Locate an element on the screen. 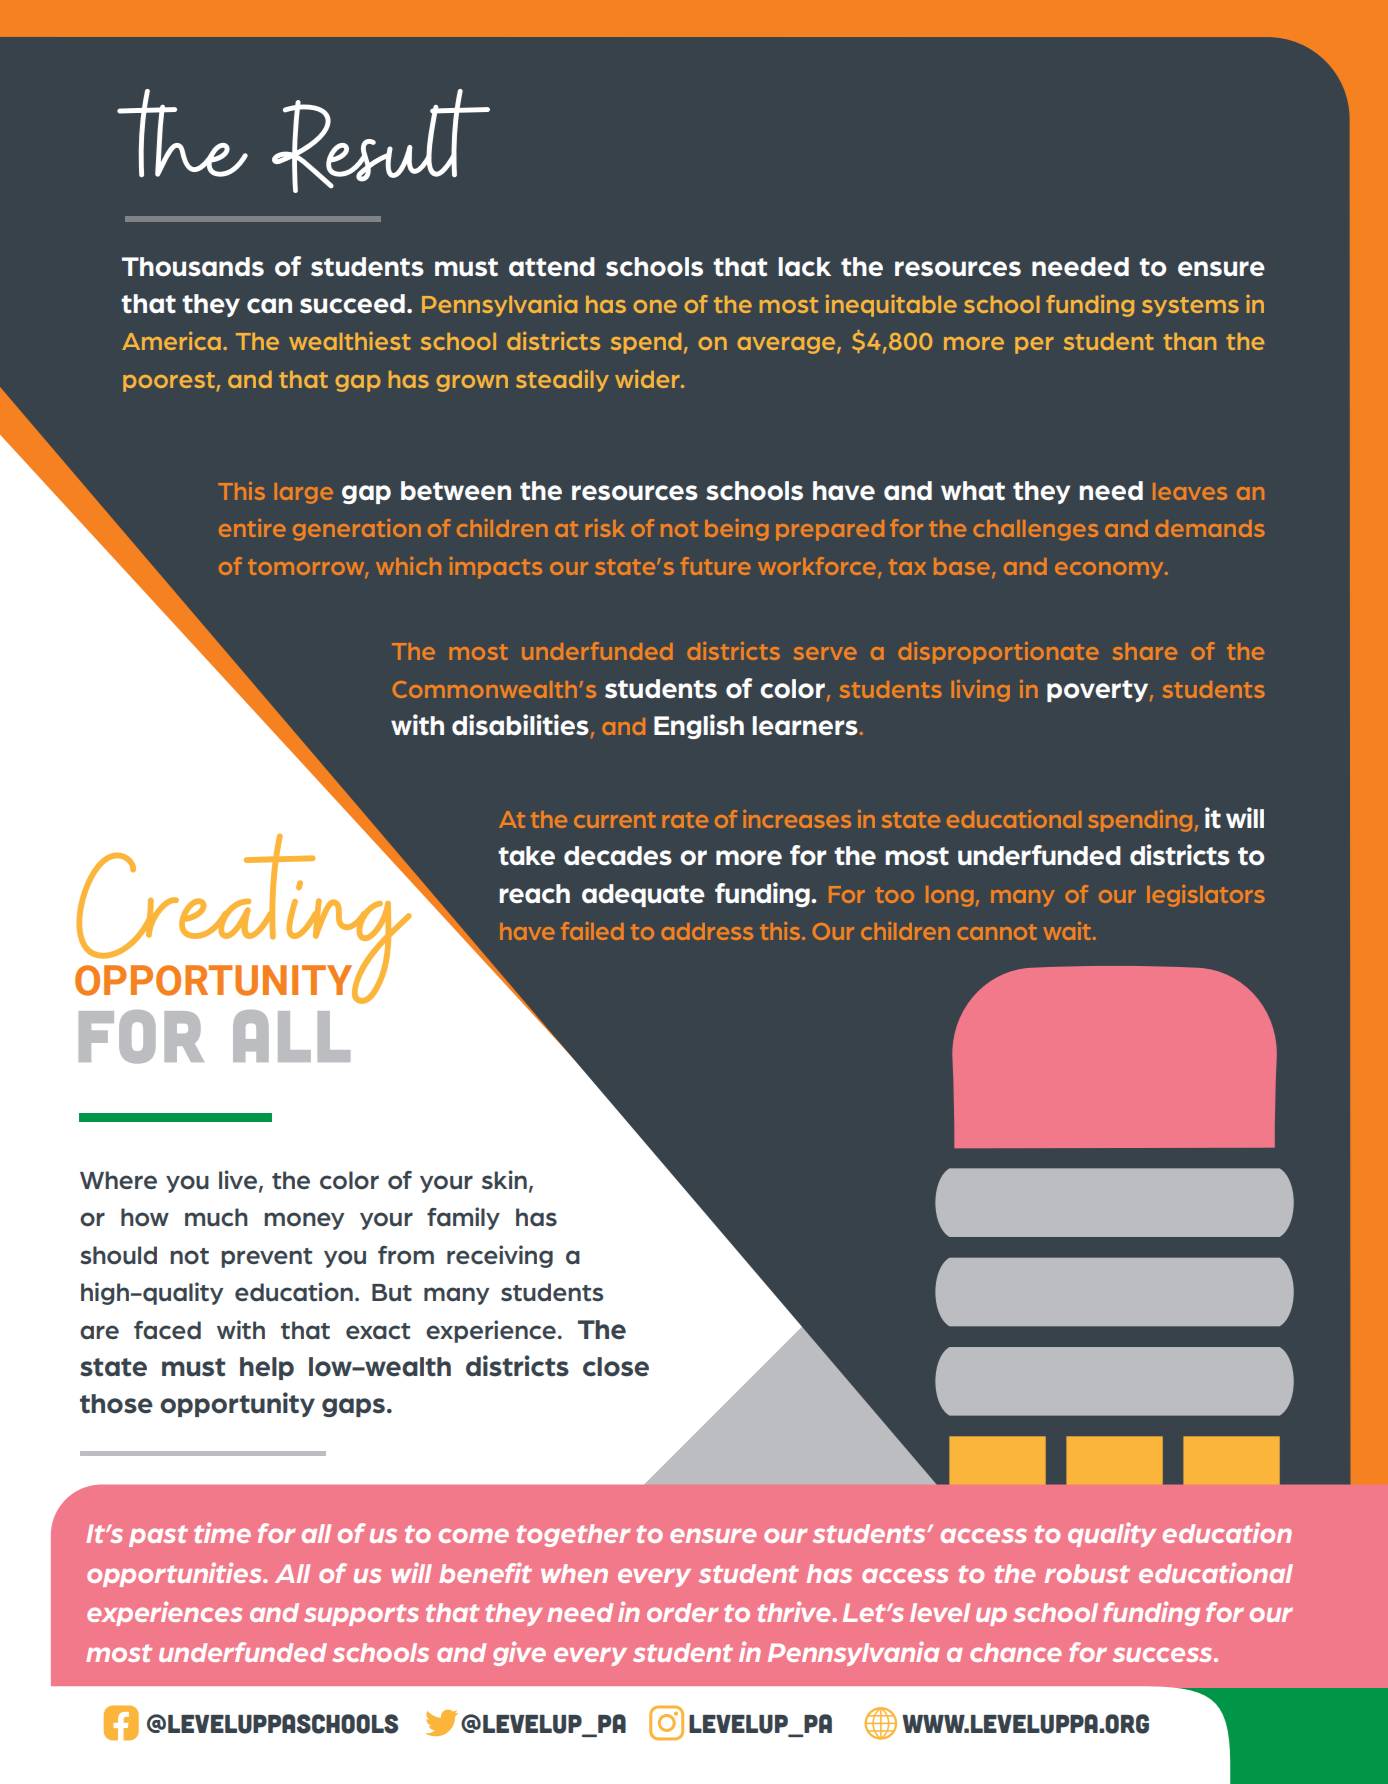 Image resolution: width=1388 pixels, height=1784 pixels. wait is located at coordinates (1069, 931).
